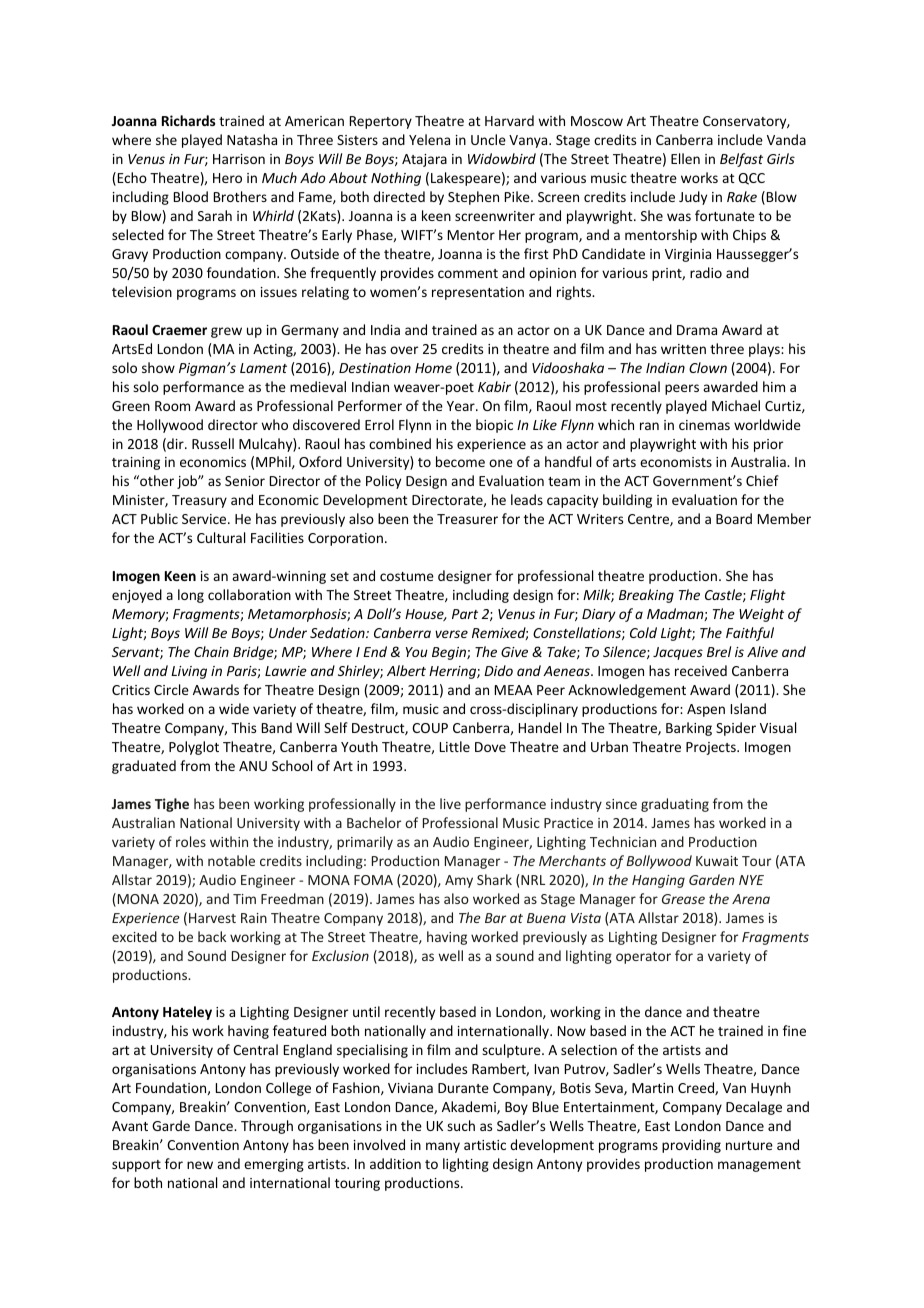 This page has height=1308, width=924. Describe the element at coordinates (676, 462) in the page. I see `economists` at that location.
